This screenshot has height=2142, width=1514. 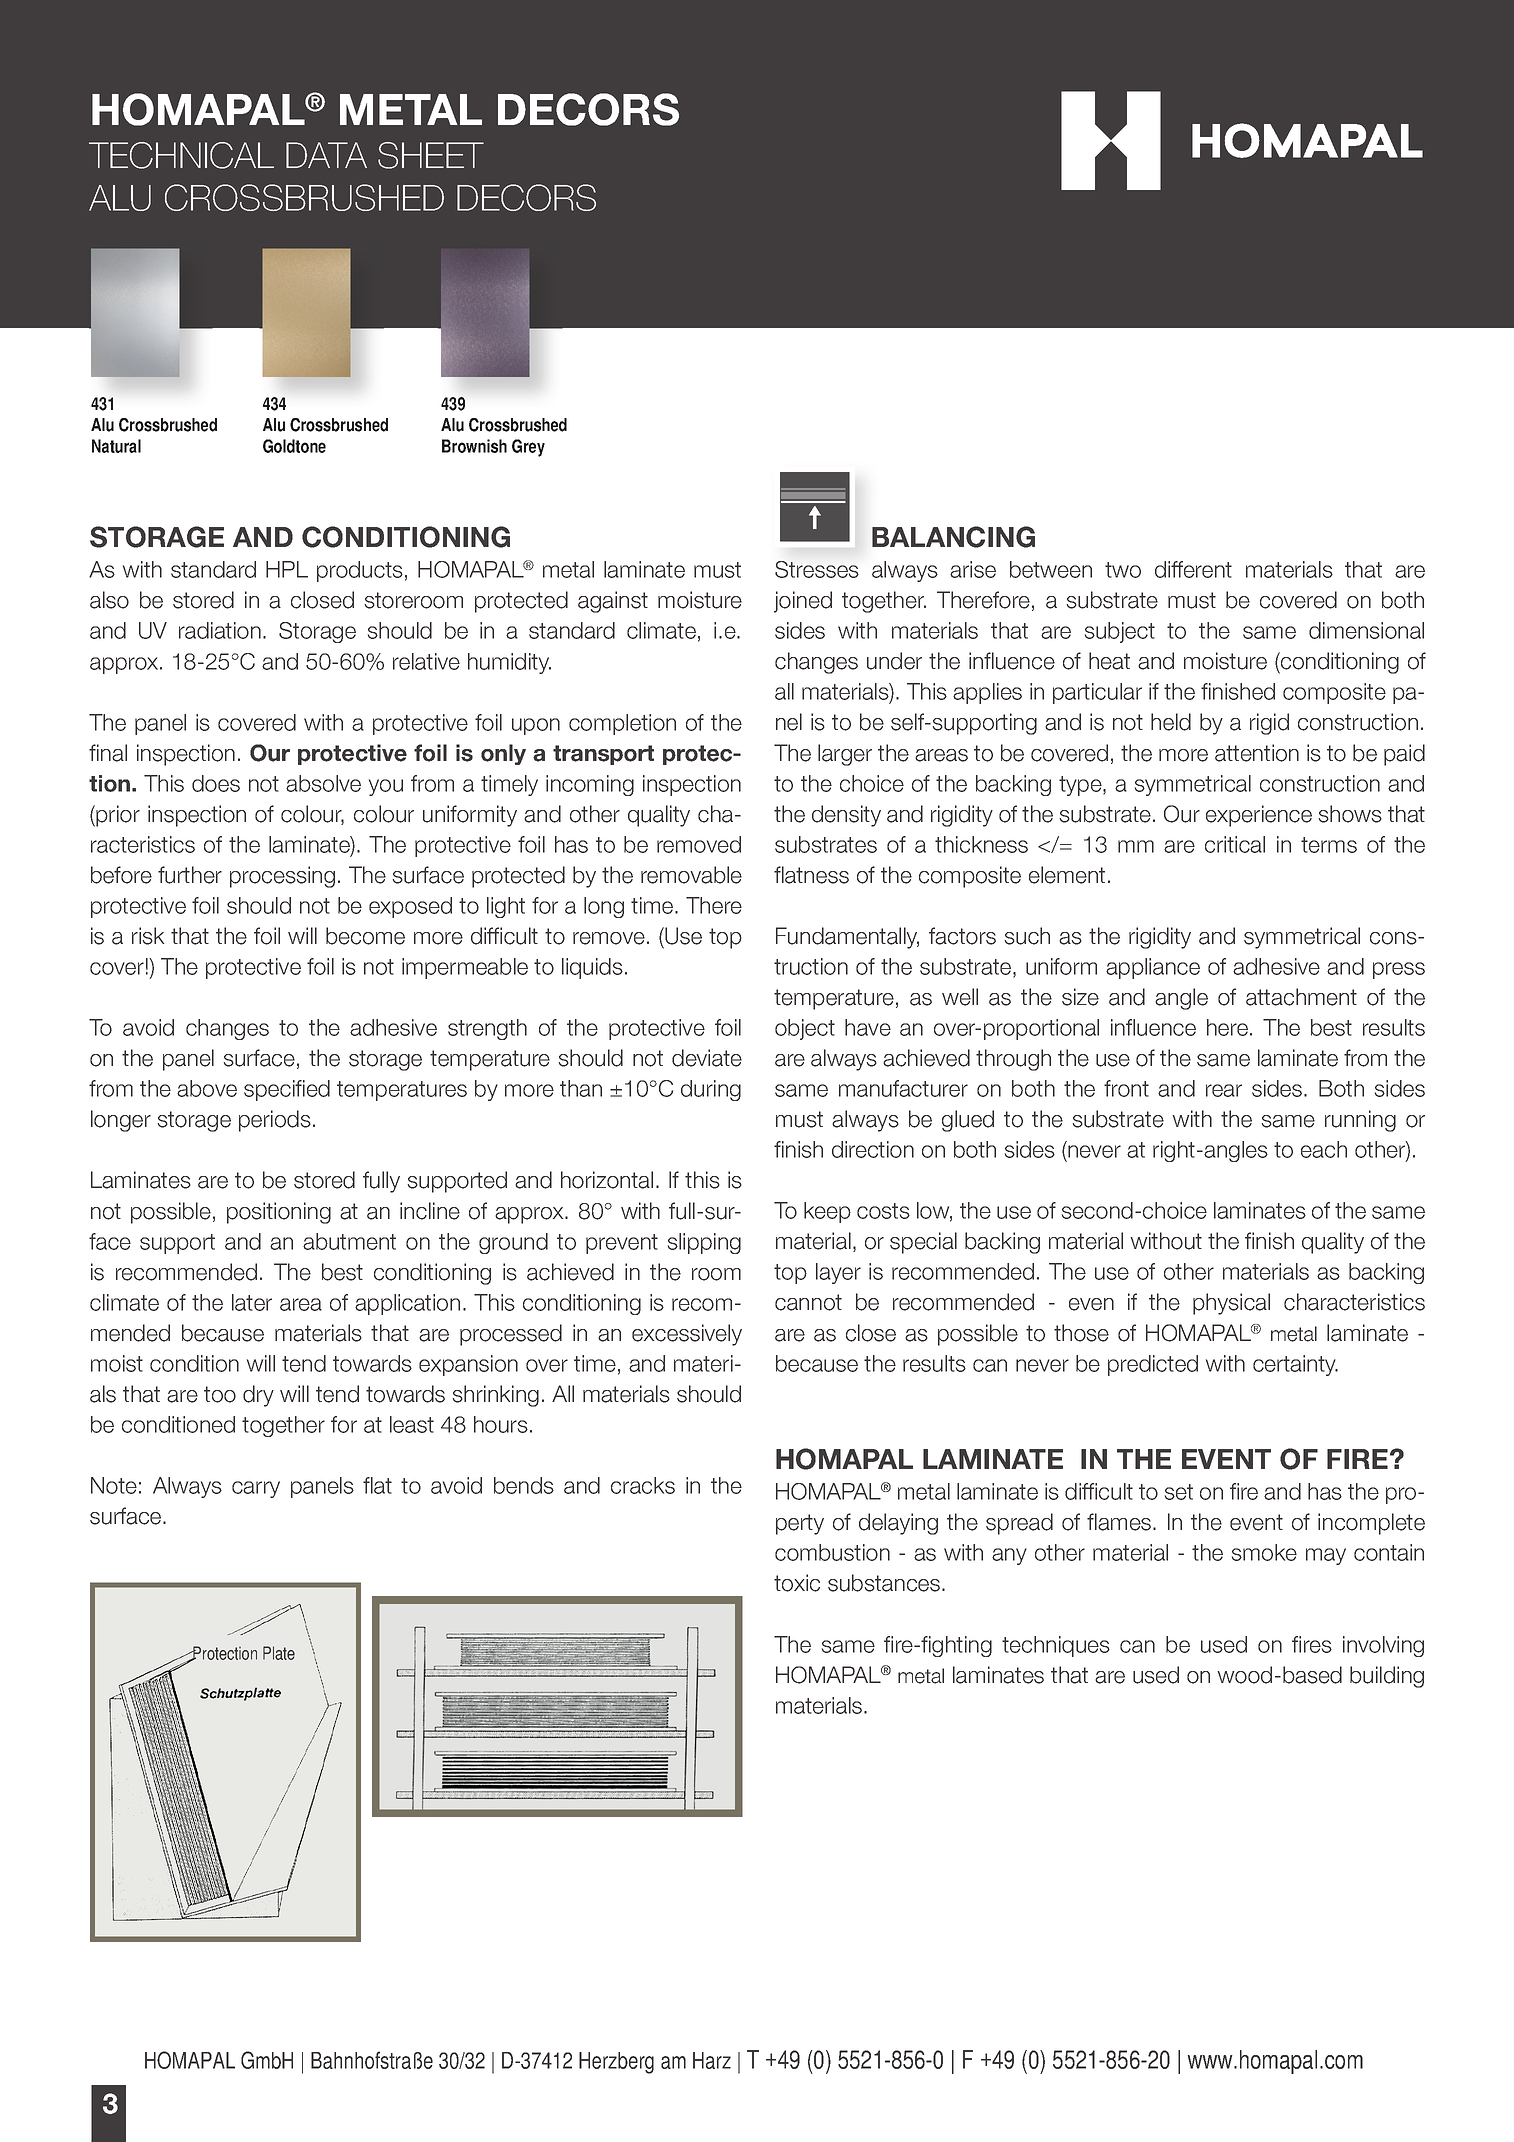 I want to click on periods, so click(x=275, y=1121).
